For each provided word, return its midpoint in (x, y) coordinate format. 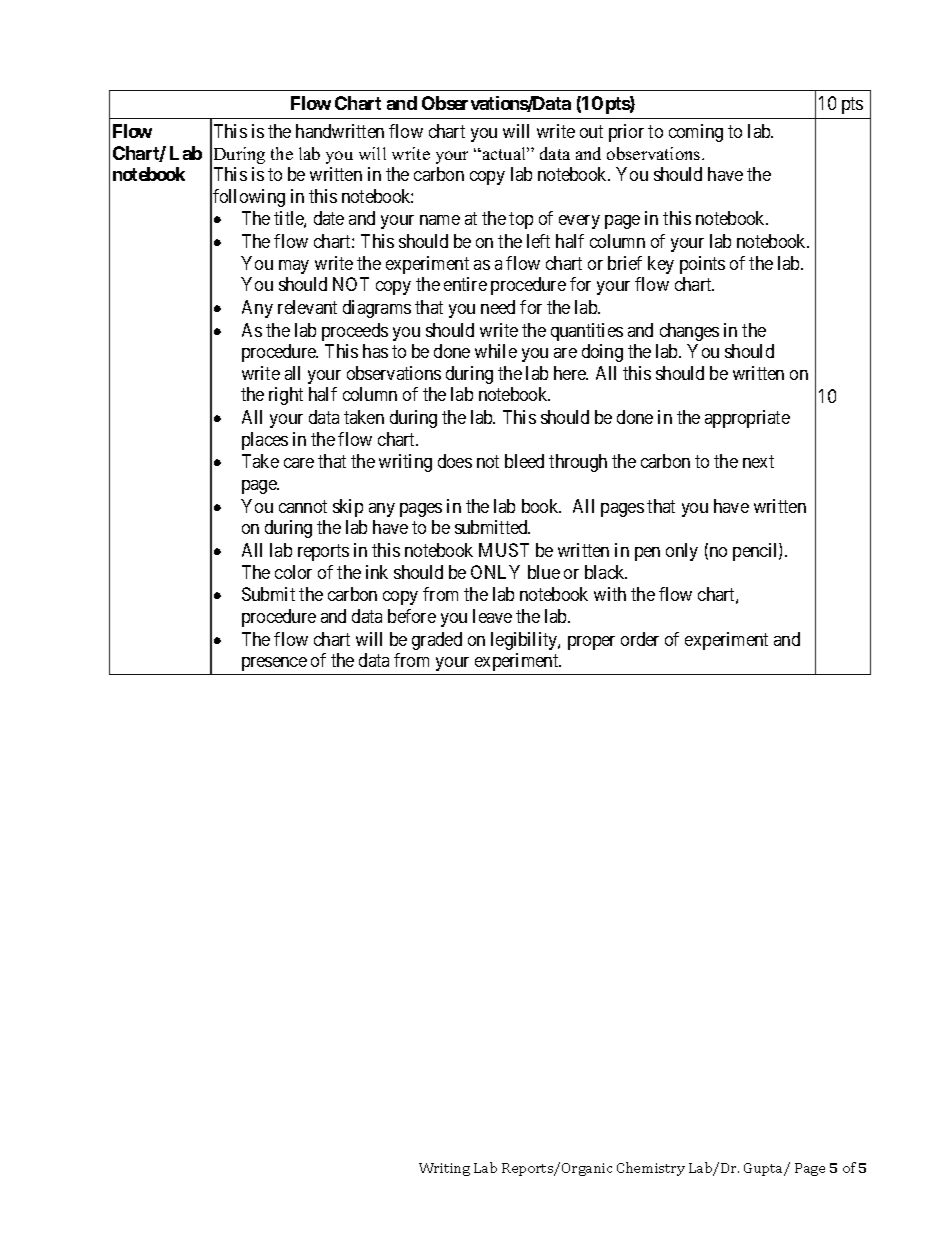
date (329, 218)
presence (274, 664)
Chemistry (651, 1169)
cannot (303, 506)
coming (696, 133)
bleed (524, 461)
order (640, 639)
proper (591, 643)
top (521, 221)
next (758, 462)
